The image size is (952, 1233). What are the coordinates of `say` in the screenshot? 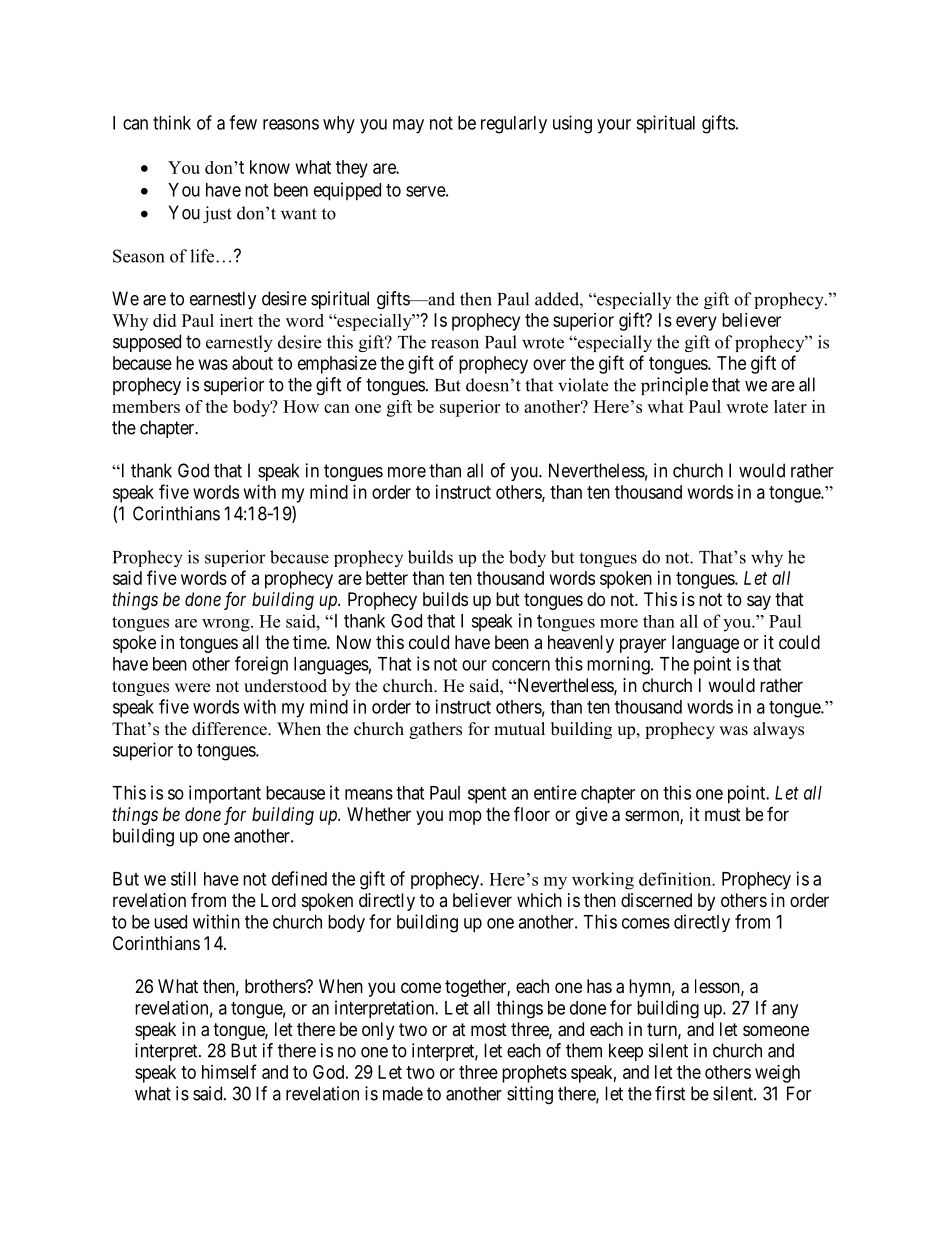 It's located at (759, 602).
